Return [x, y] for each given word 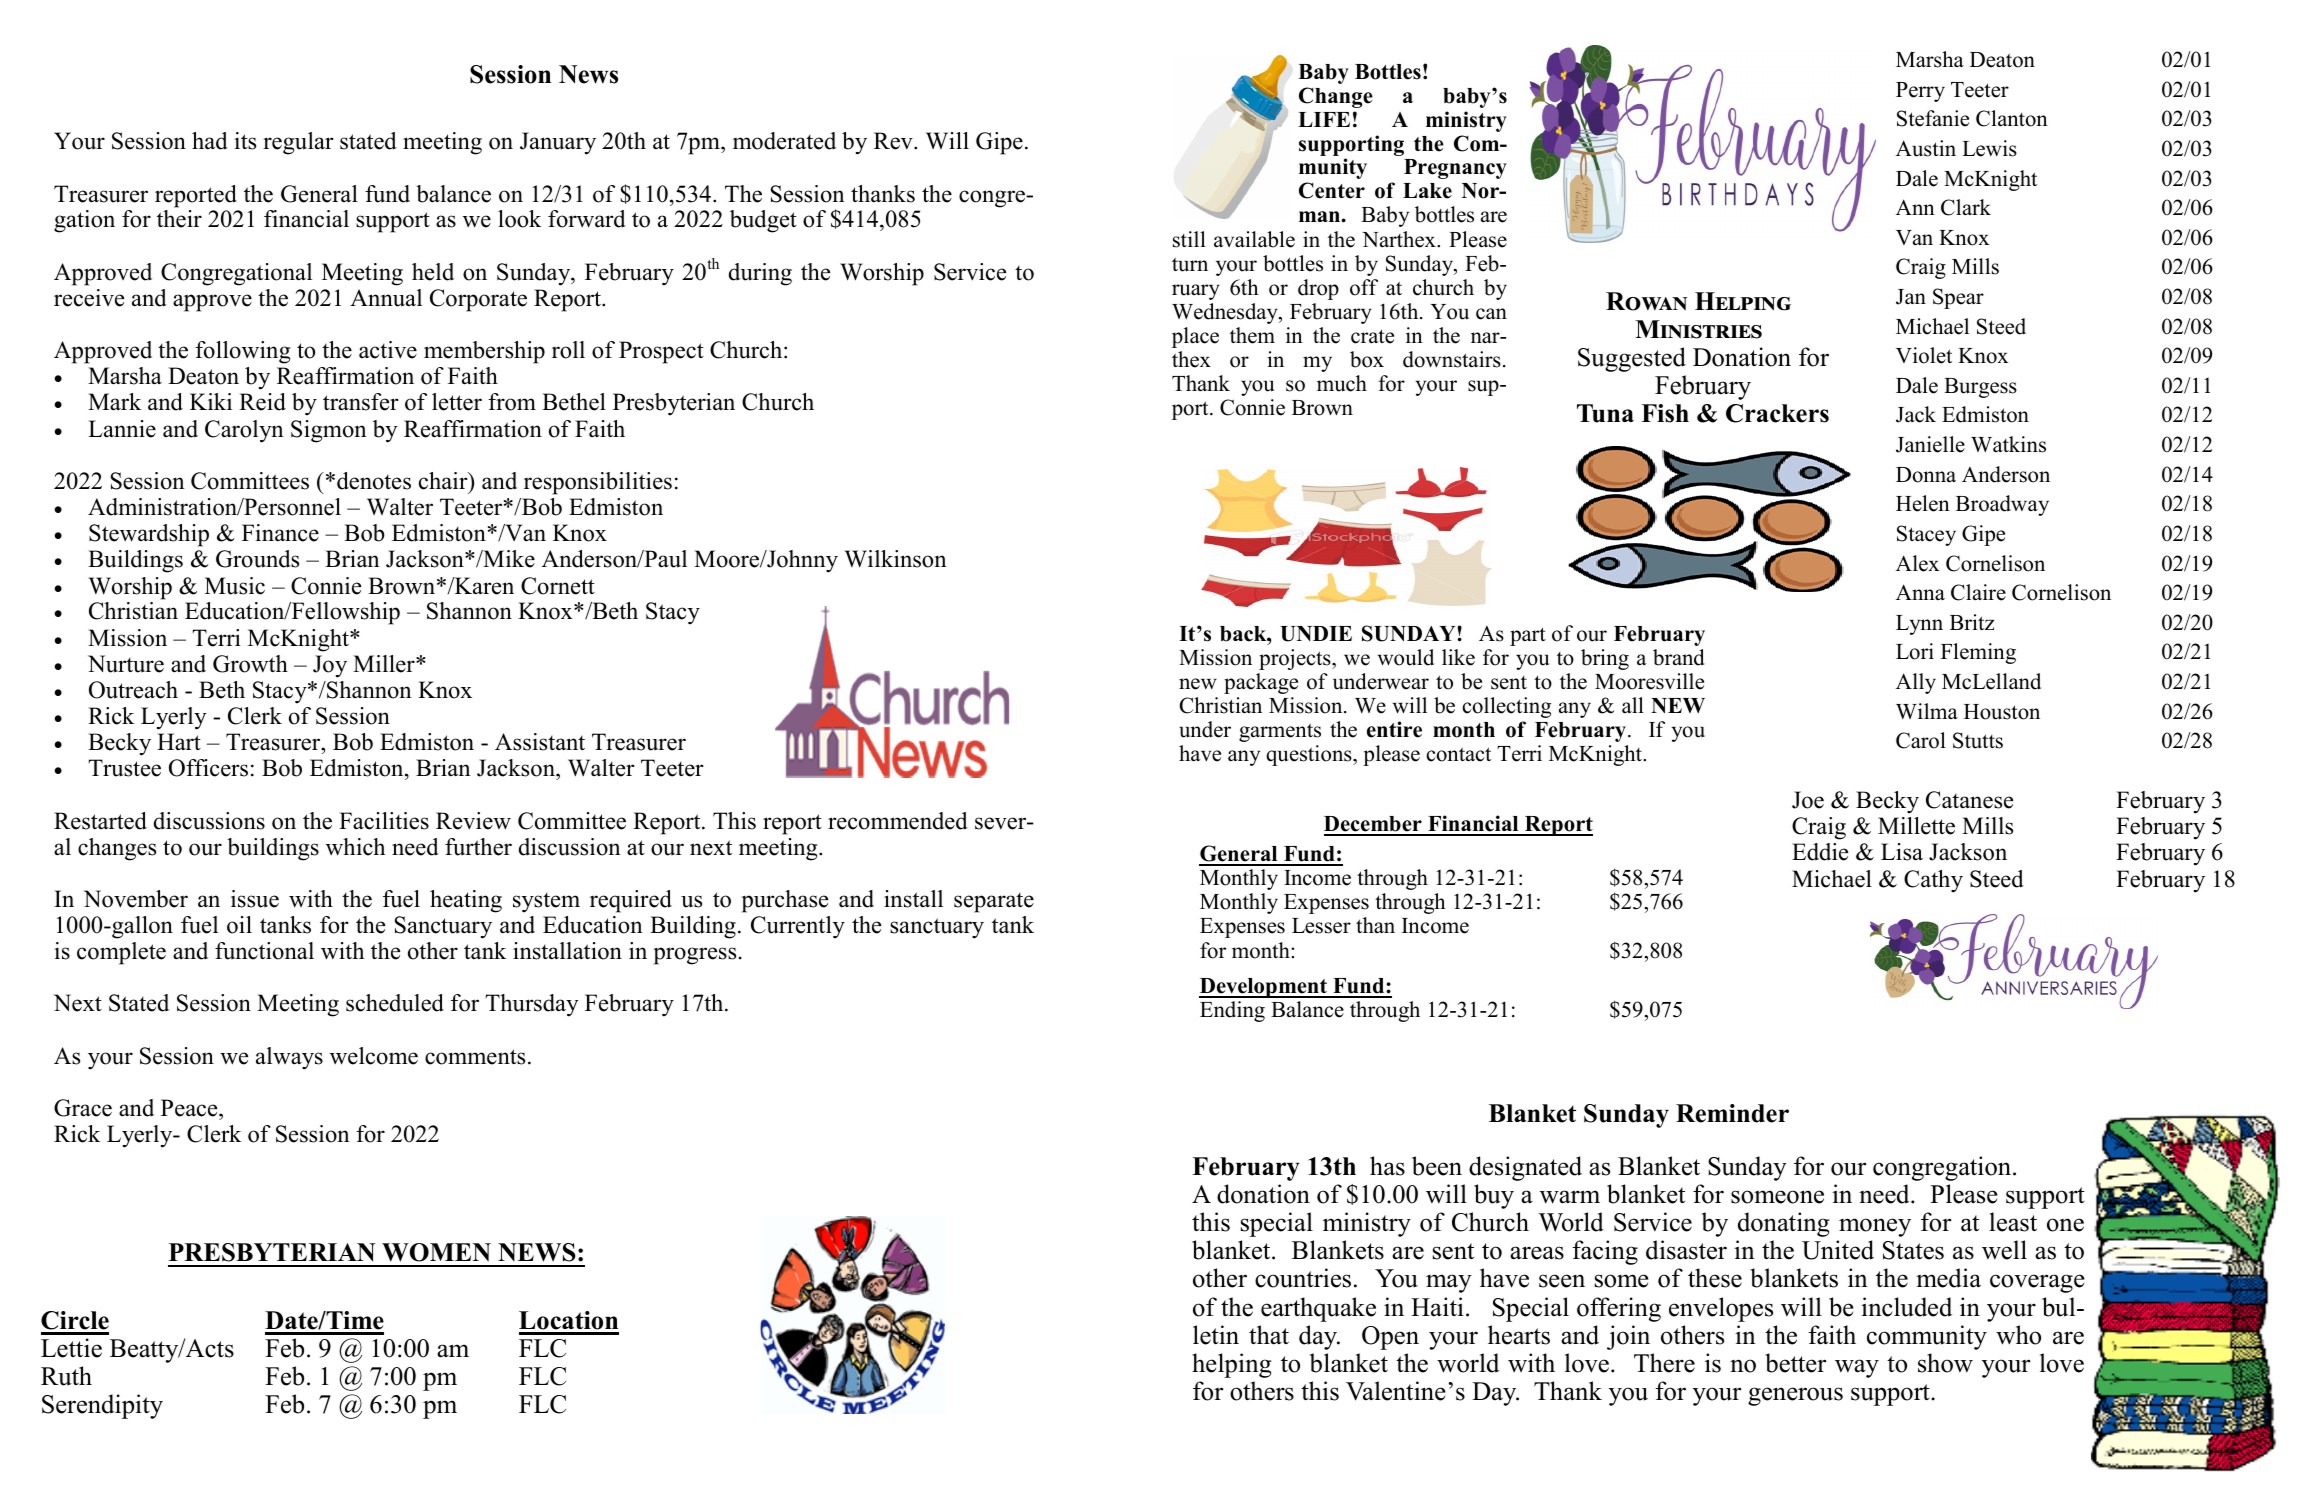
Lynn [1919, 625]
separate [994, 903]
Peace [190, 1108]
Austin [1926, 148]
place [1195, 337]
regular [298, 143]
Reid [262, 402]
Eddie [1820, 852]
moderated [784, 141]
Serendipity [102, 1406]
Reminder [1732, 1113]
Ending [1232, 1011]
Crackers [1777, 413]
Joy [330, 666]
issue [255, 899]
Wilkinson [896, 559]
